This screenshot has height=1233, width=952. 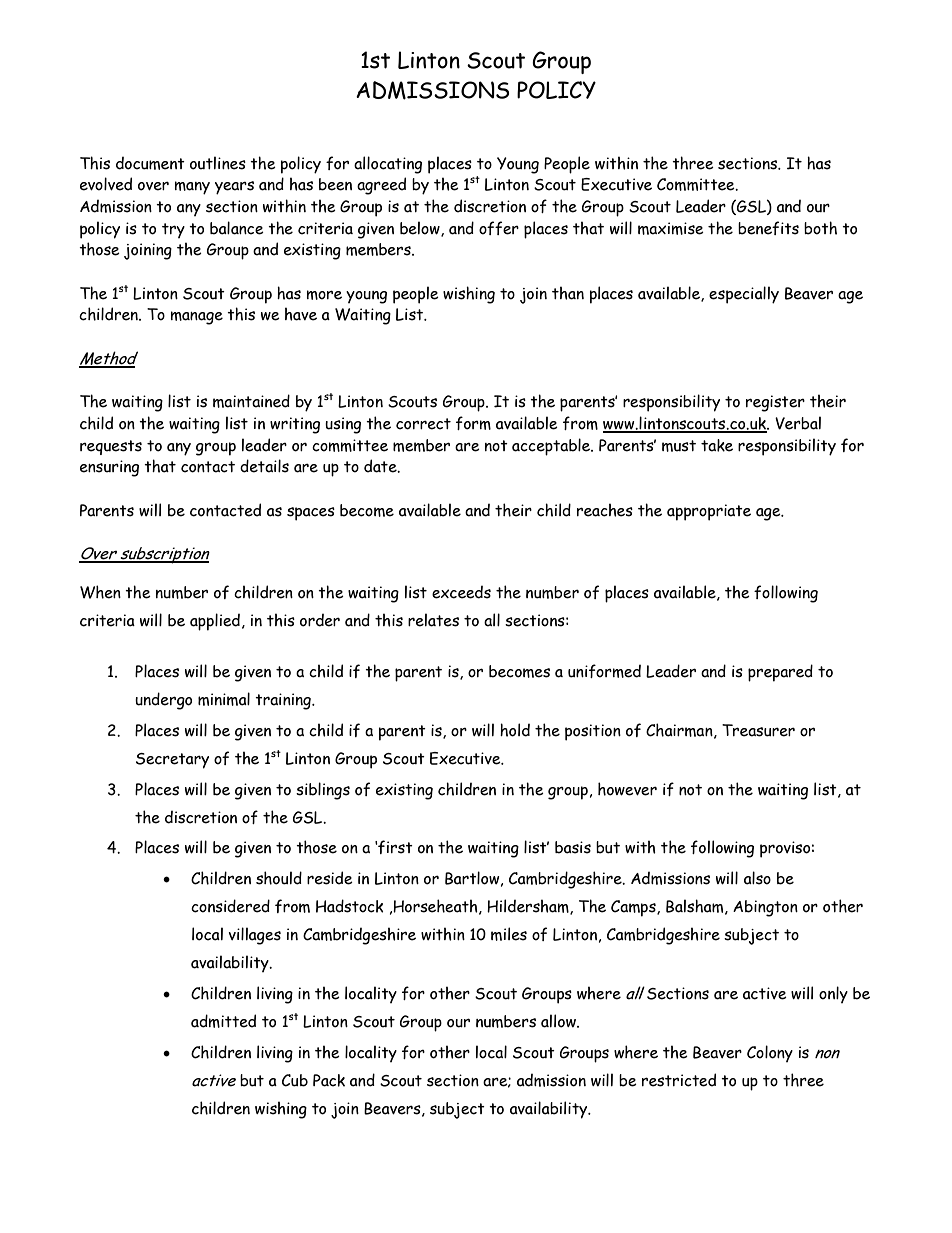 I want to click on offer, so click(x=499, y=228).
